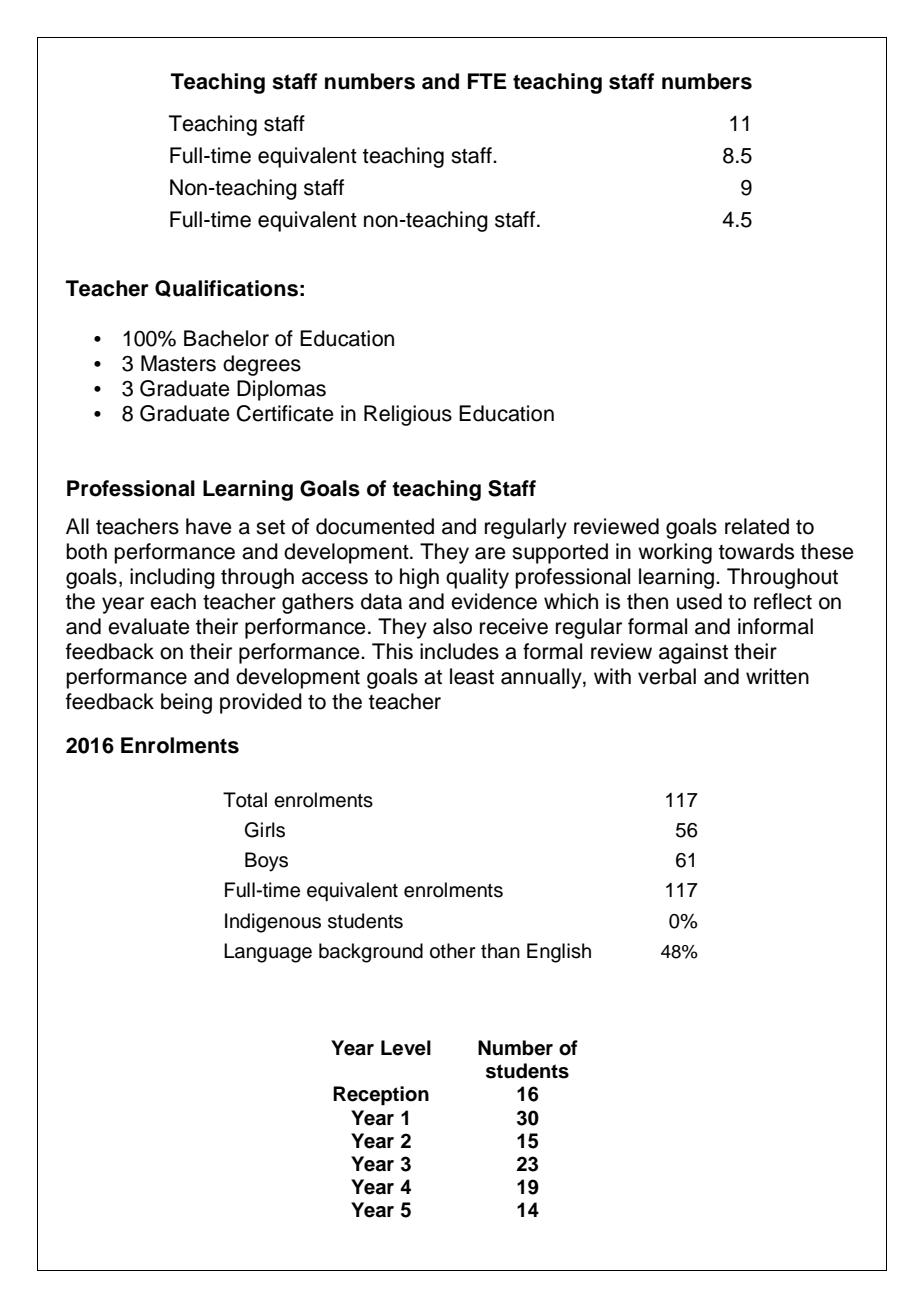 Image resolution: width=924 pixels, height=1308 pixels. Describe the element at coordinates (487, 81) in the page. I see `FTE` at that location.
